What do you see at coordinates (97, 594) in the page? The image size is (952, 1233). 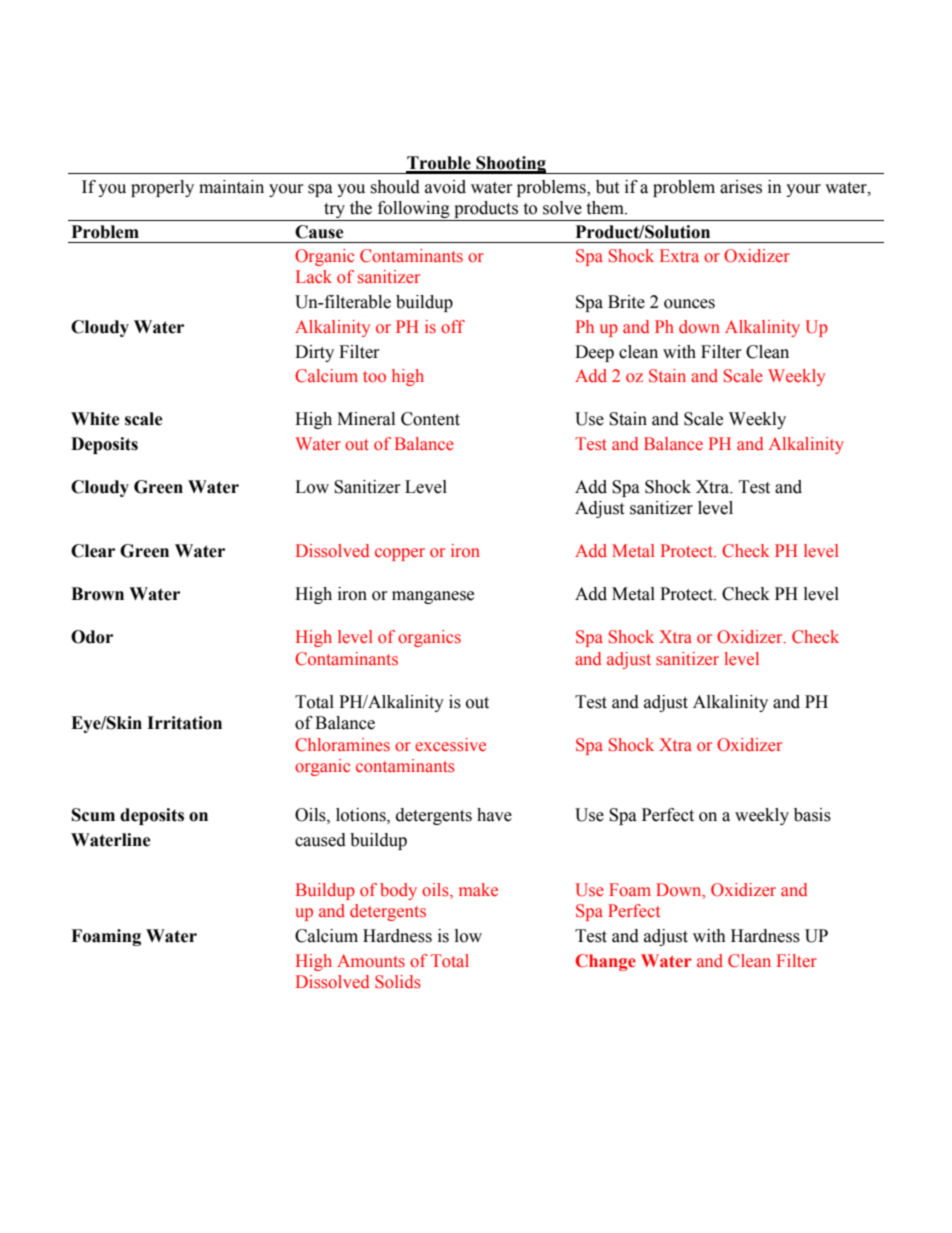 I see `Brown` at bounding box center [97, 594].
